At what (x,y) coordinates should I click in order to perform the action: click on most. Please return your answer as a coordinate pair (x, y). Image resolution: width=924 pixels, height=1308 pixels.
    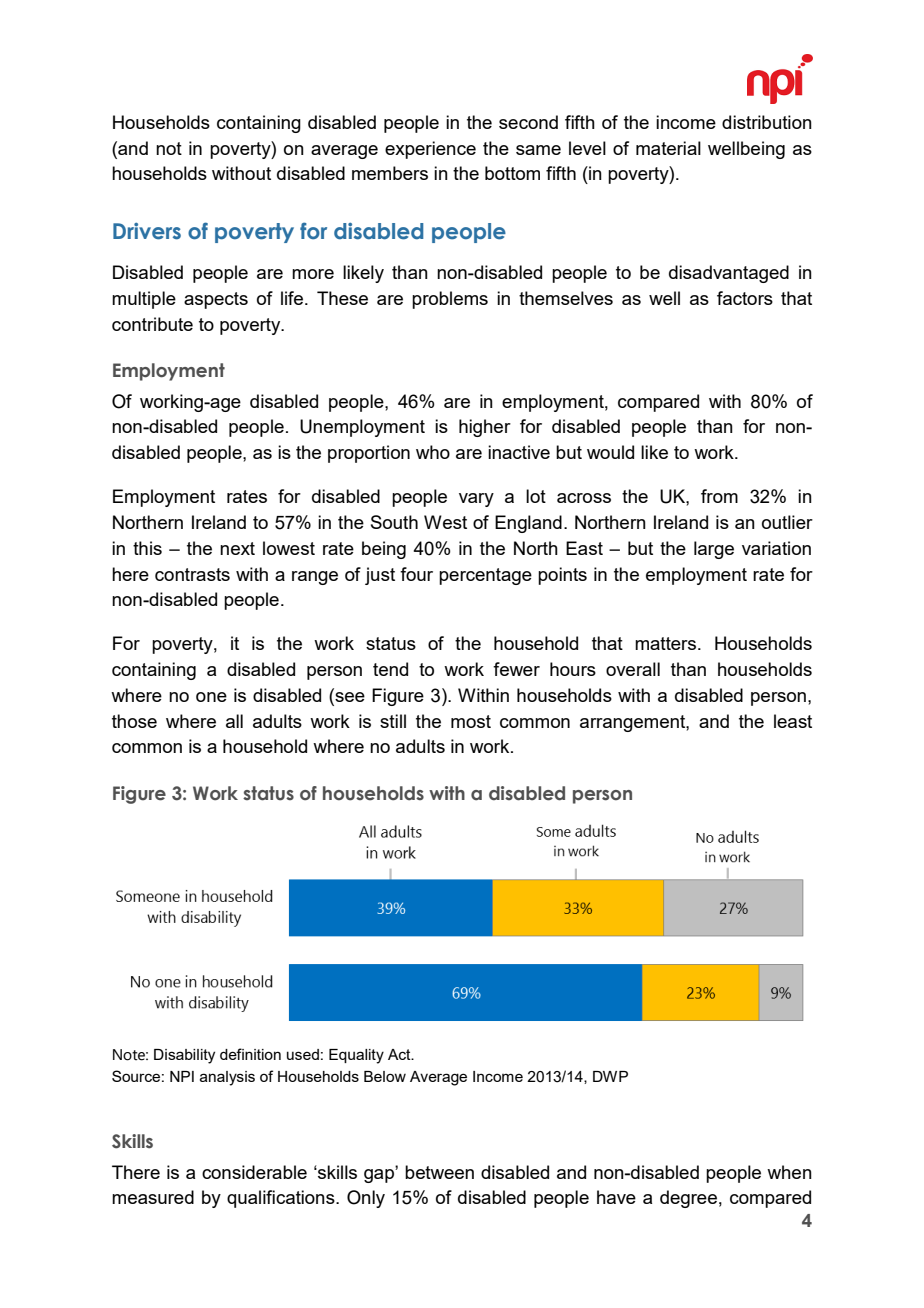
    Looking at the image, I should click on (471, 721).
